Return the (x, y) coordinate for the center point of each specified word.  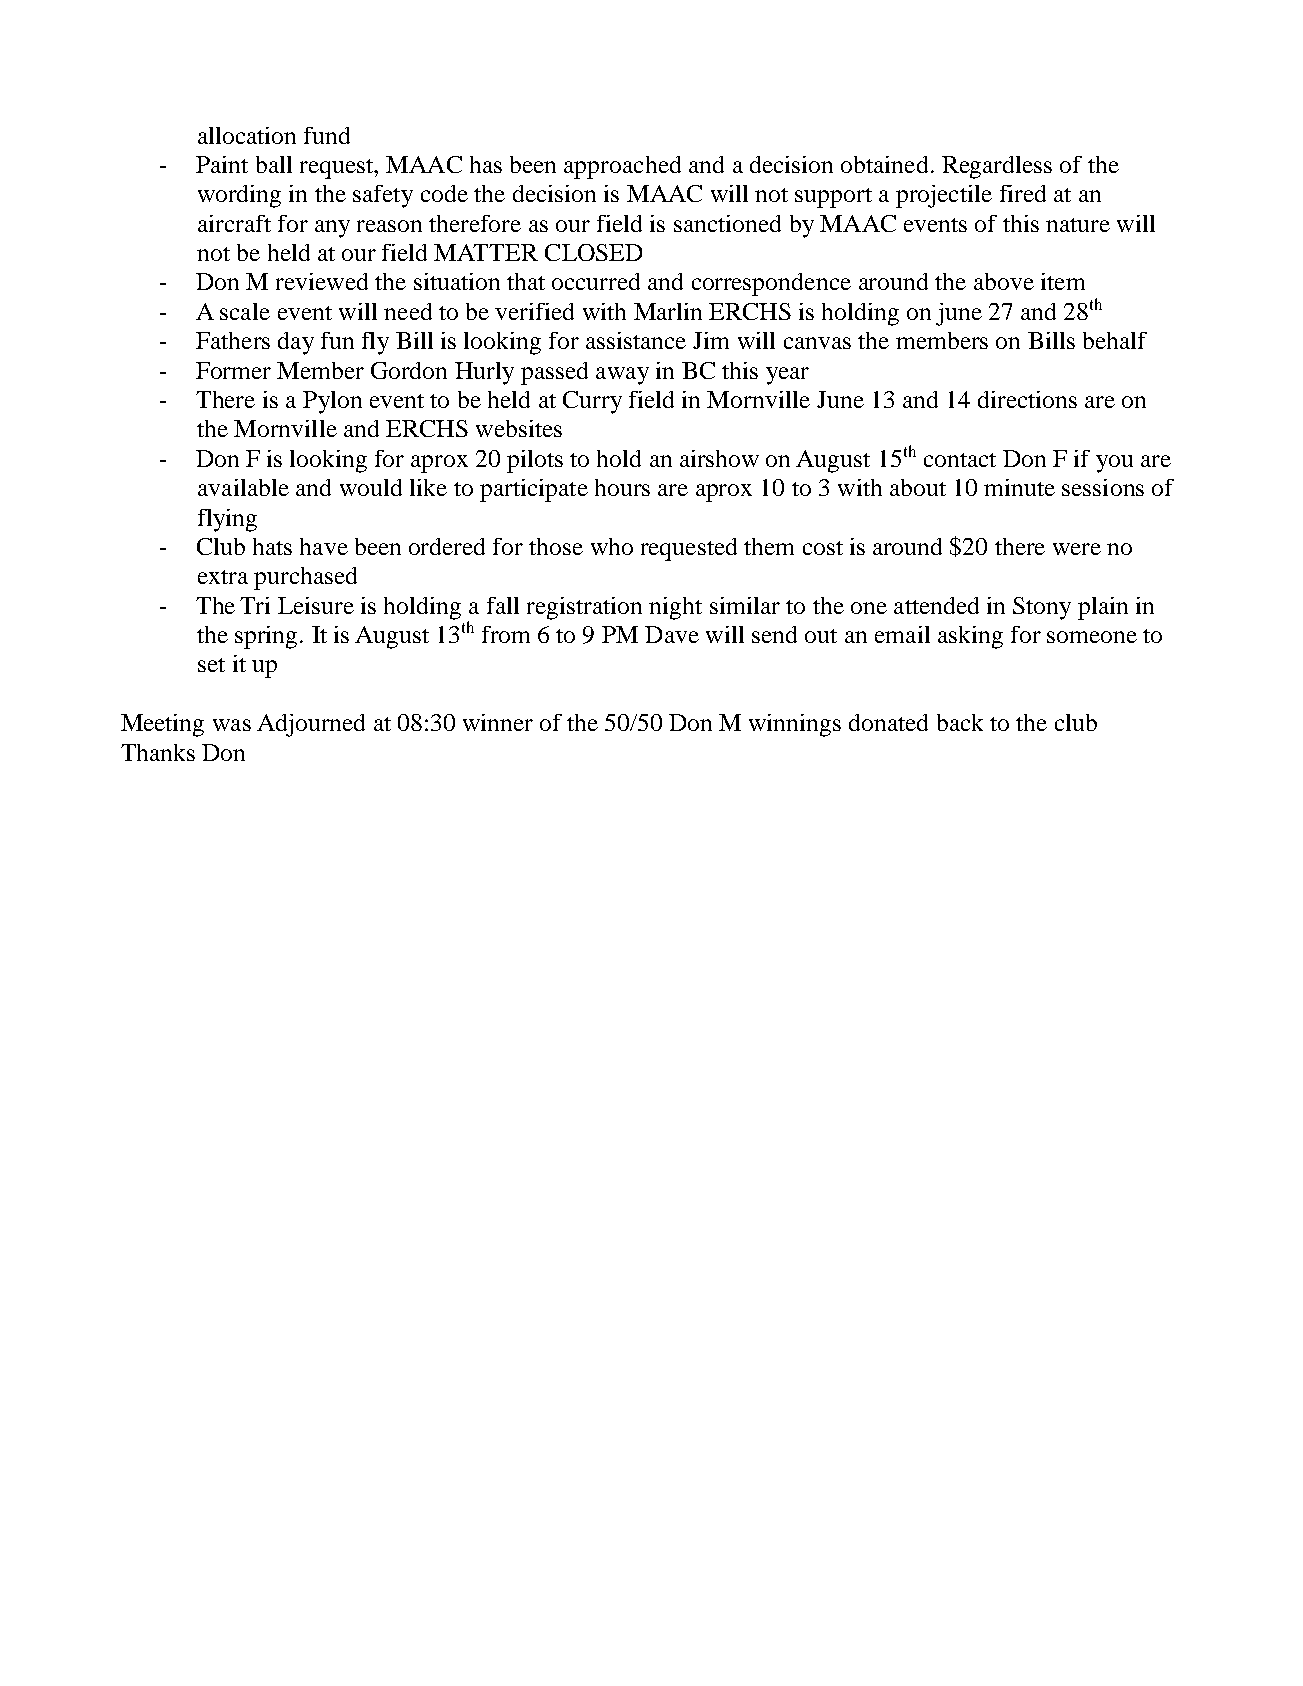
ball (274, 164)
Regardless (997, 167)
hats (272, 546)
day (296, 343)
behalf (1115, 340)
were (1077, 549)
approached (622, 167)
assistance (636, 340)
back (960, 722)
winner (498, 722)
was (232, 725)
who (612, 546)
